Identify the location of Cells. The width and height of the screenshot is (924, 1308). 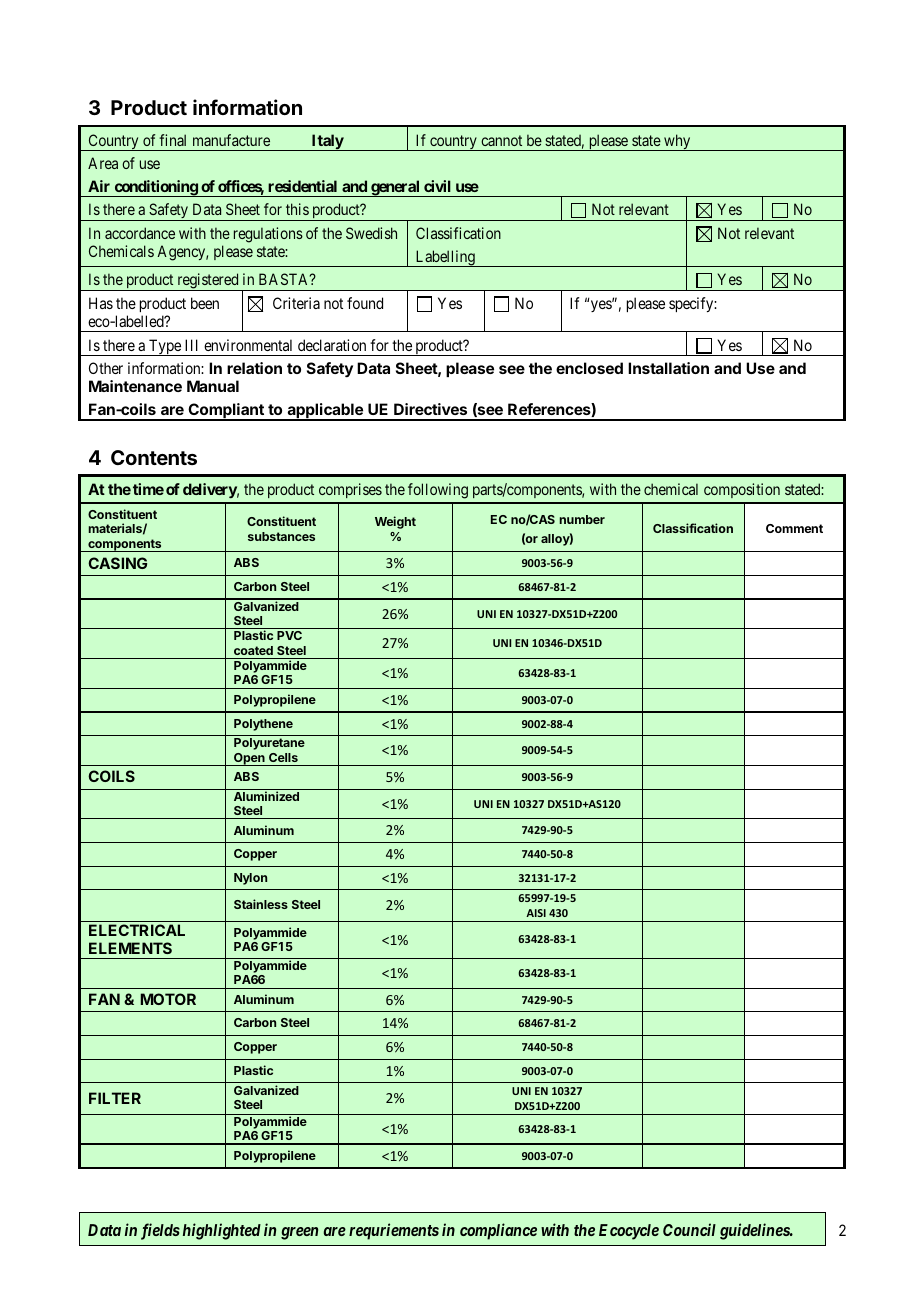
(283, 757).
